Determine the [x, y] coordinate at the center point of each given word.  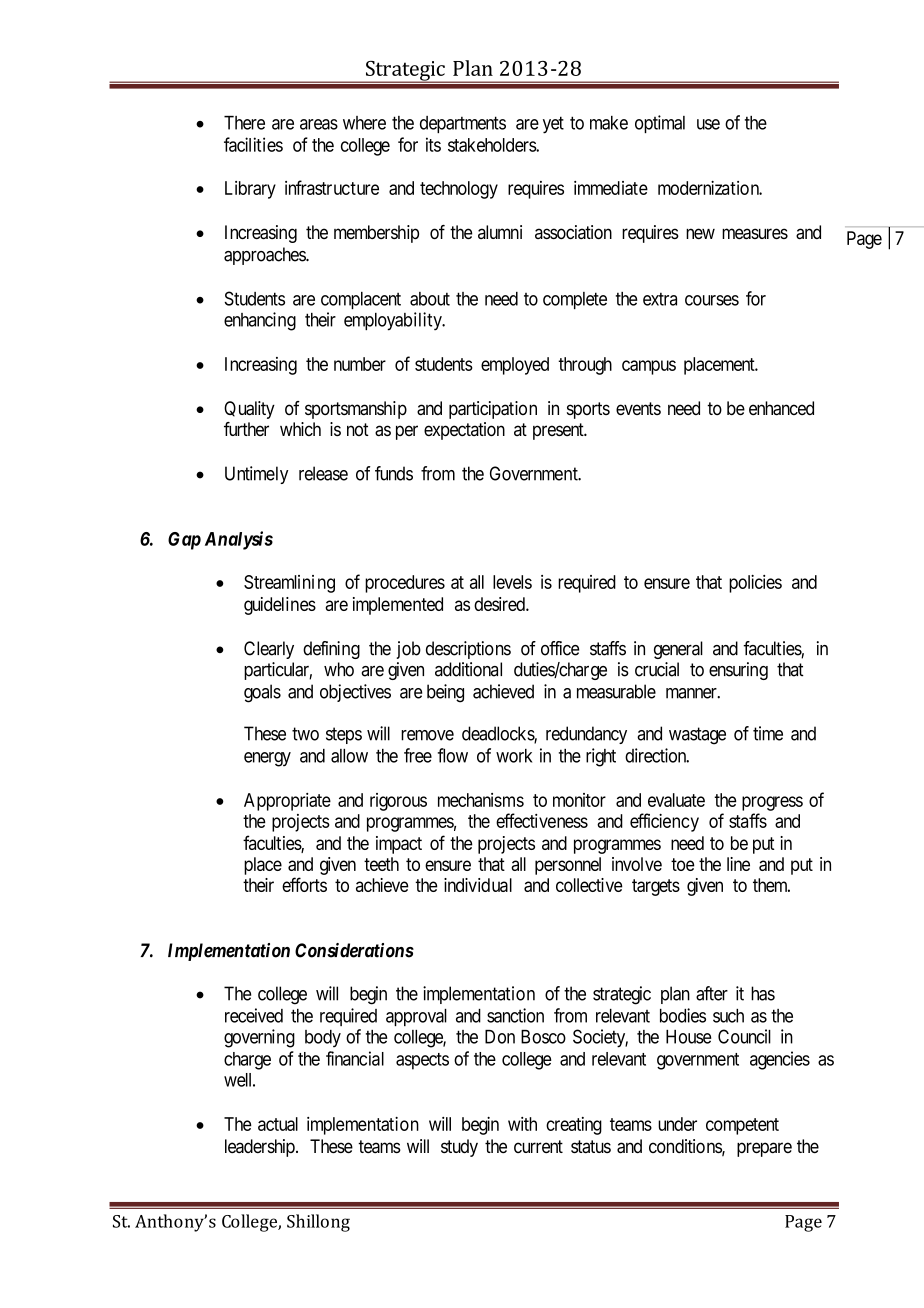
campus [649, 367]
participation [493, 410]
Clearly [269, 650]
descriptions [468, 650]
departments [463, 124]
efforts [304, 884]
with [522, 1124]
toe [683, 864]
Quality [249, 410]
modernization [710, 188]
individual [478, 885]
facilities [253, 144]
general [678, 650]
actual [278, 1124]
